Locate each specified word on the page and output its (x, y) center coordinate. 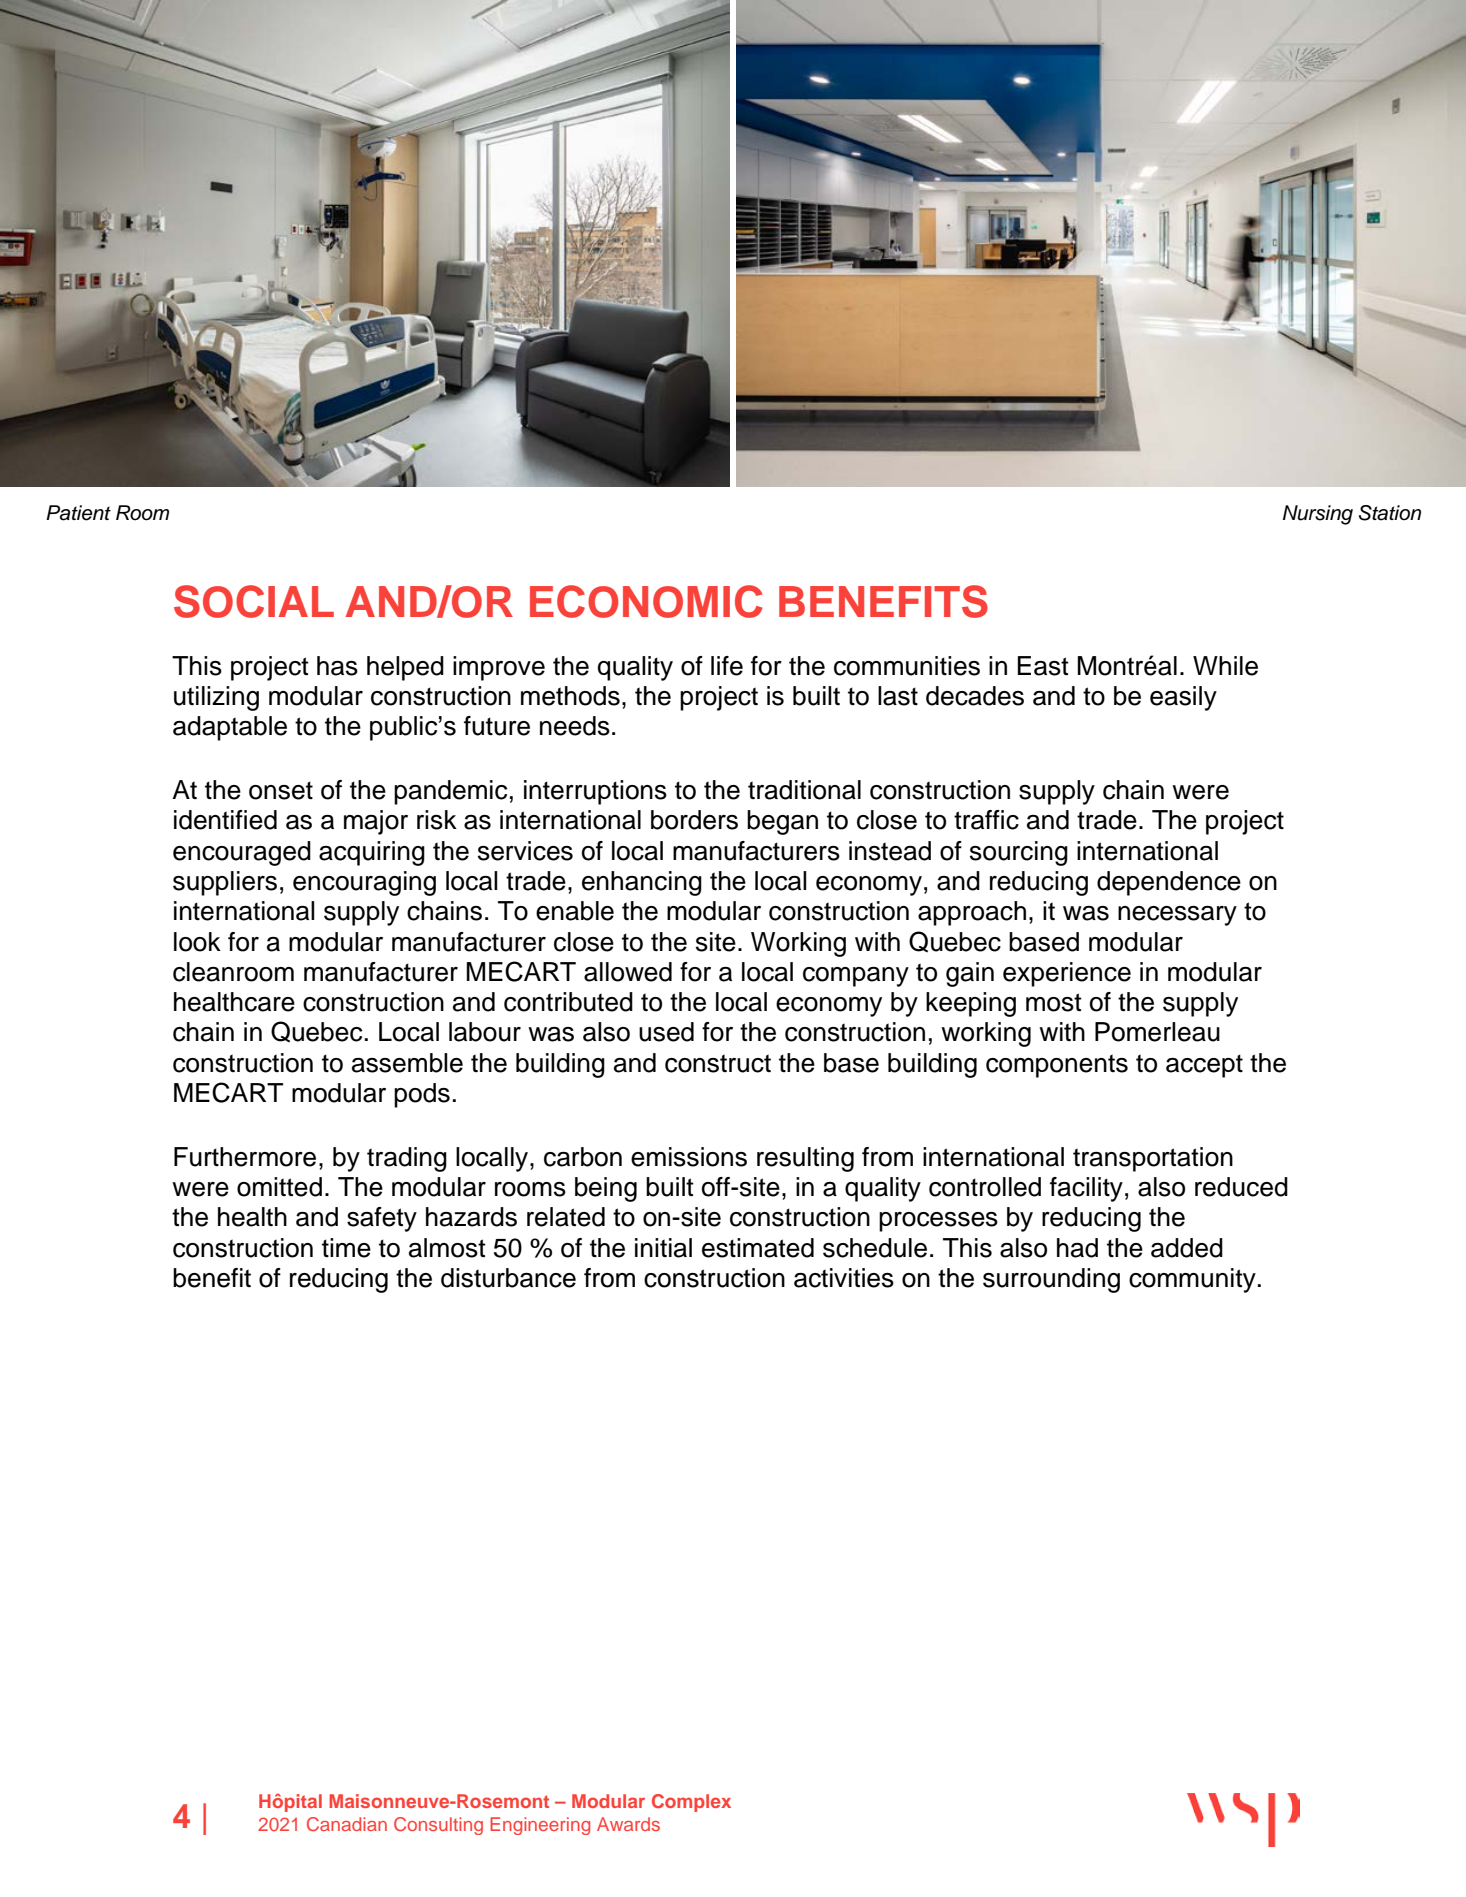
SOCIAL (254, 601)
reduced (1241, 1187)
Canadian (347, 1824)
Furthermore (245, 1157)
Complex (691, 1803)
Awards (628, 1824)
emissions (689, 1157)
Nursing (1318, 515)
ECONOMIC (646, 601)
